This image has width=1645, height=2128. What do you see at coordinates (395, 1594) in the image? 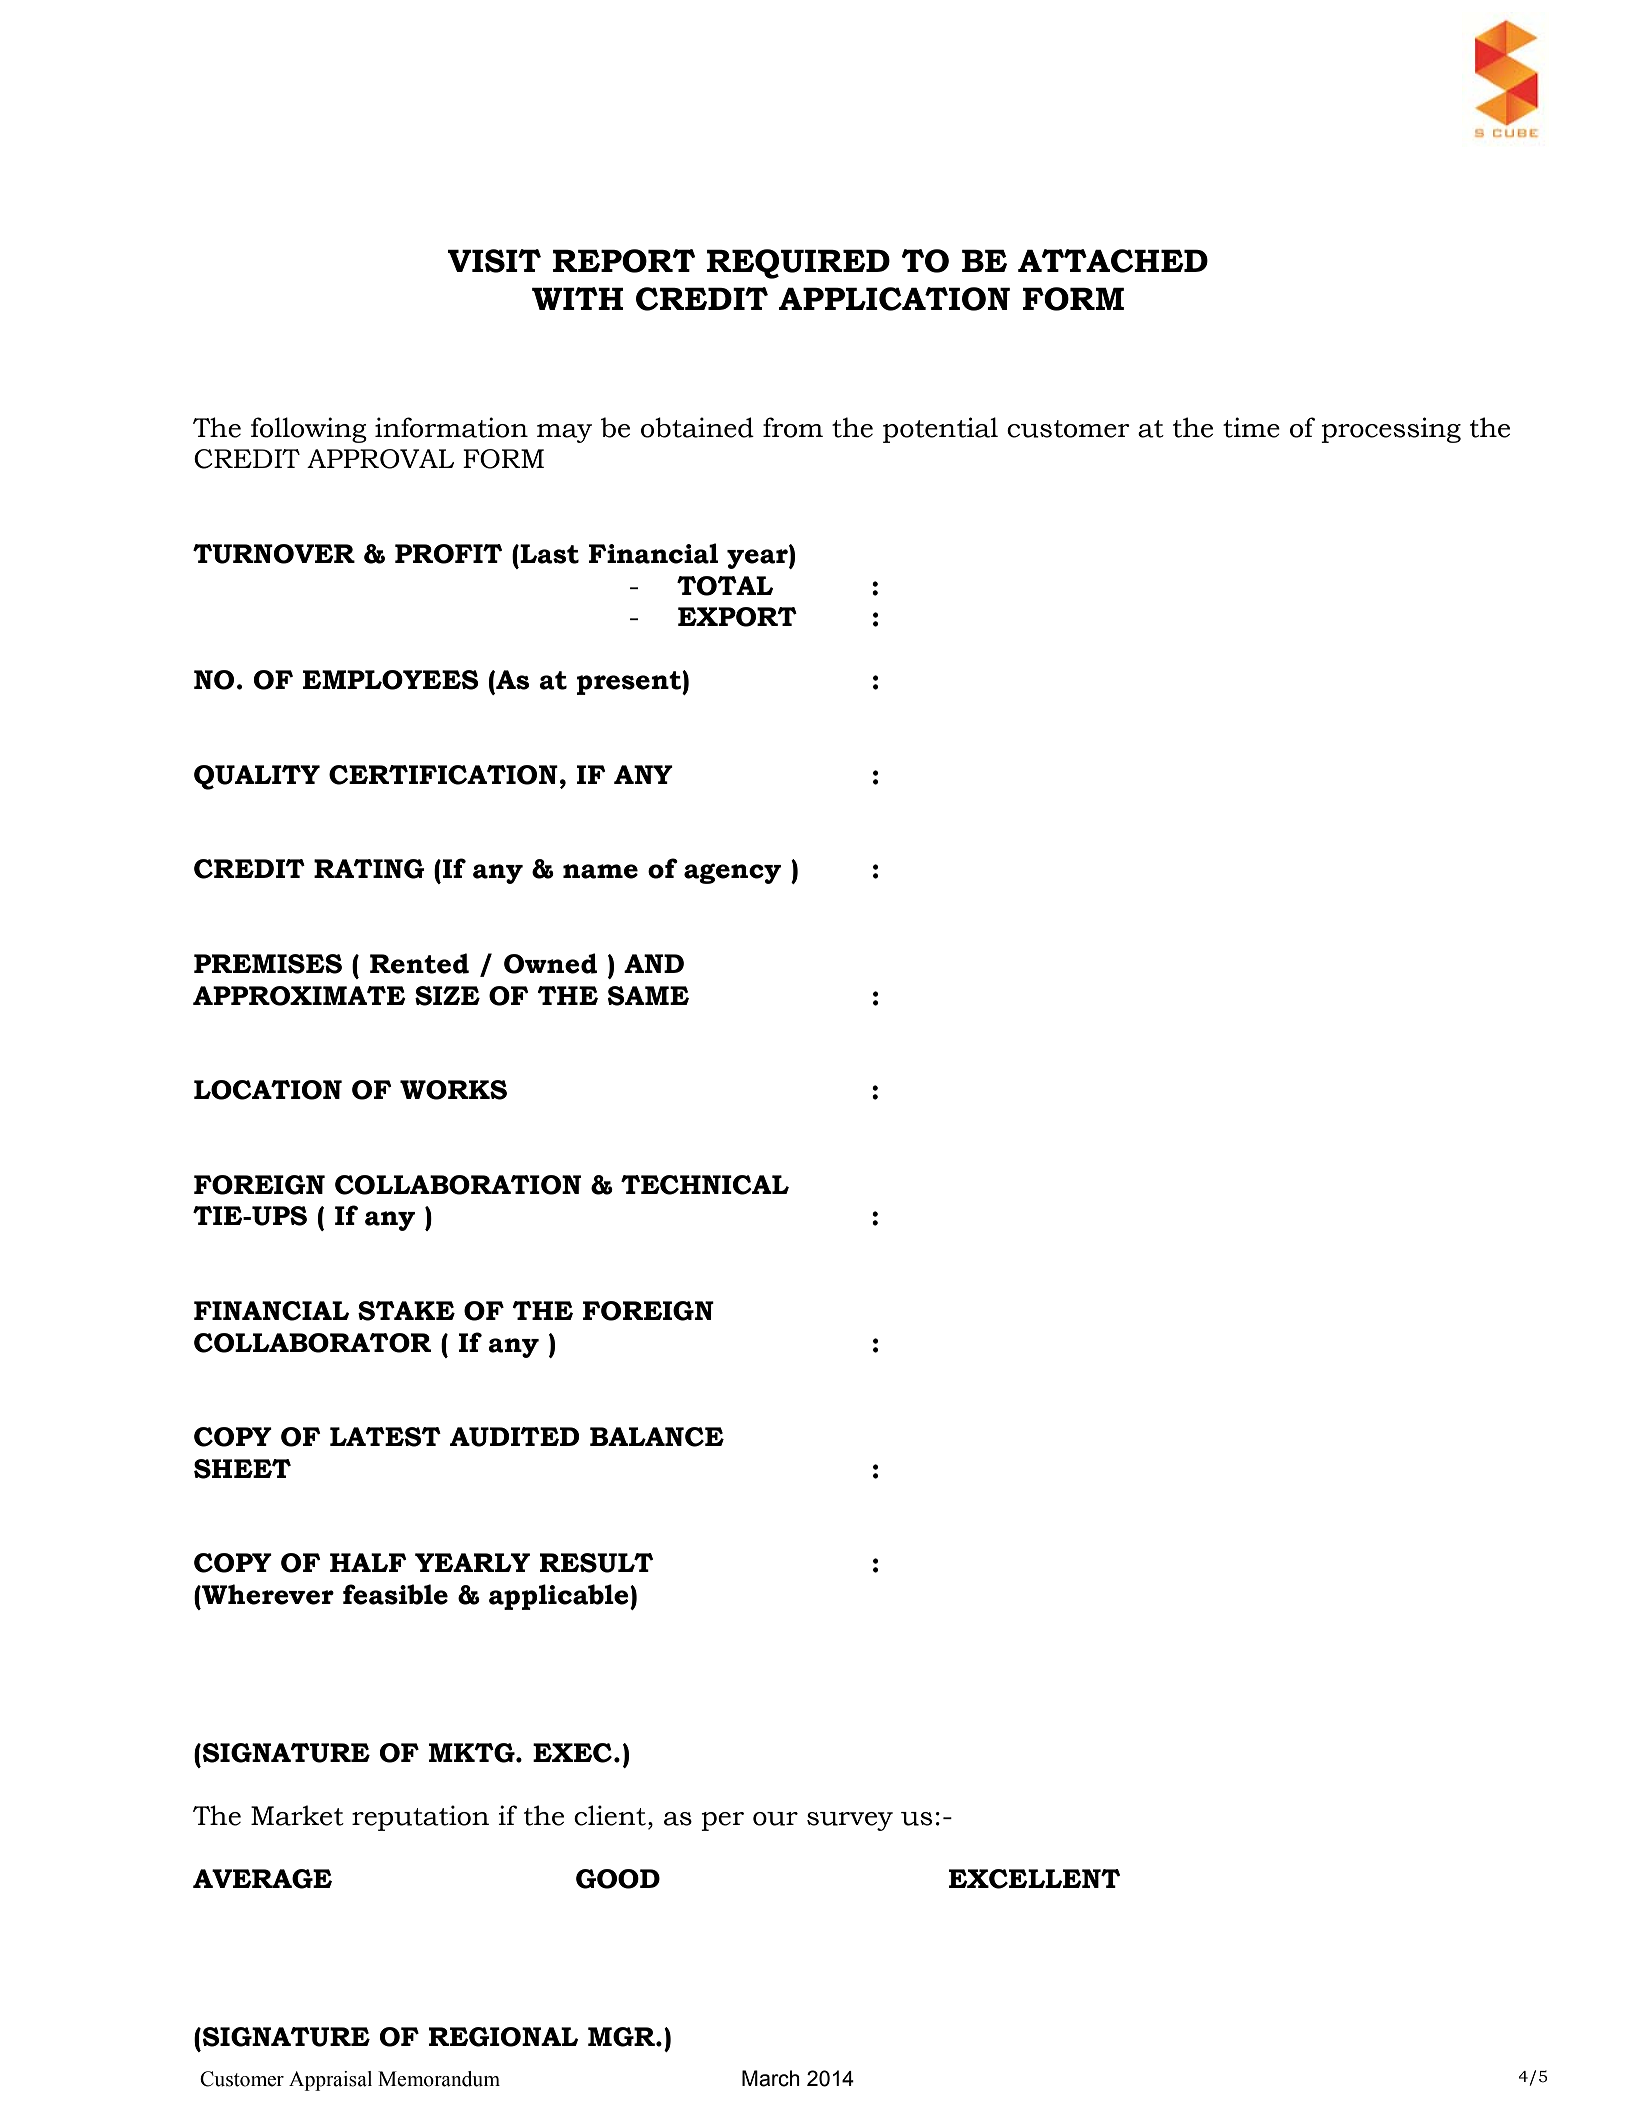
I see `feasible` at bounding box center [395, 1594].
